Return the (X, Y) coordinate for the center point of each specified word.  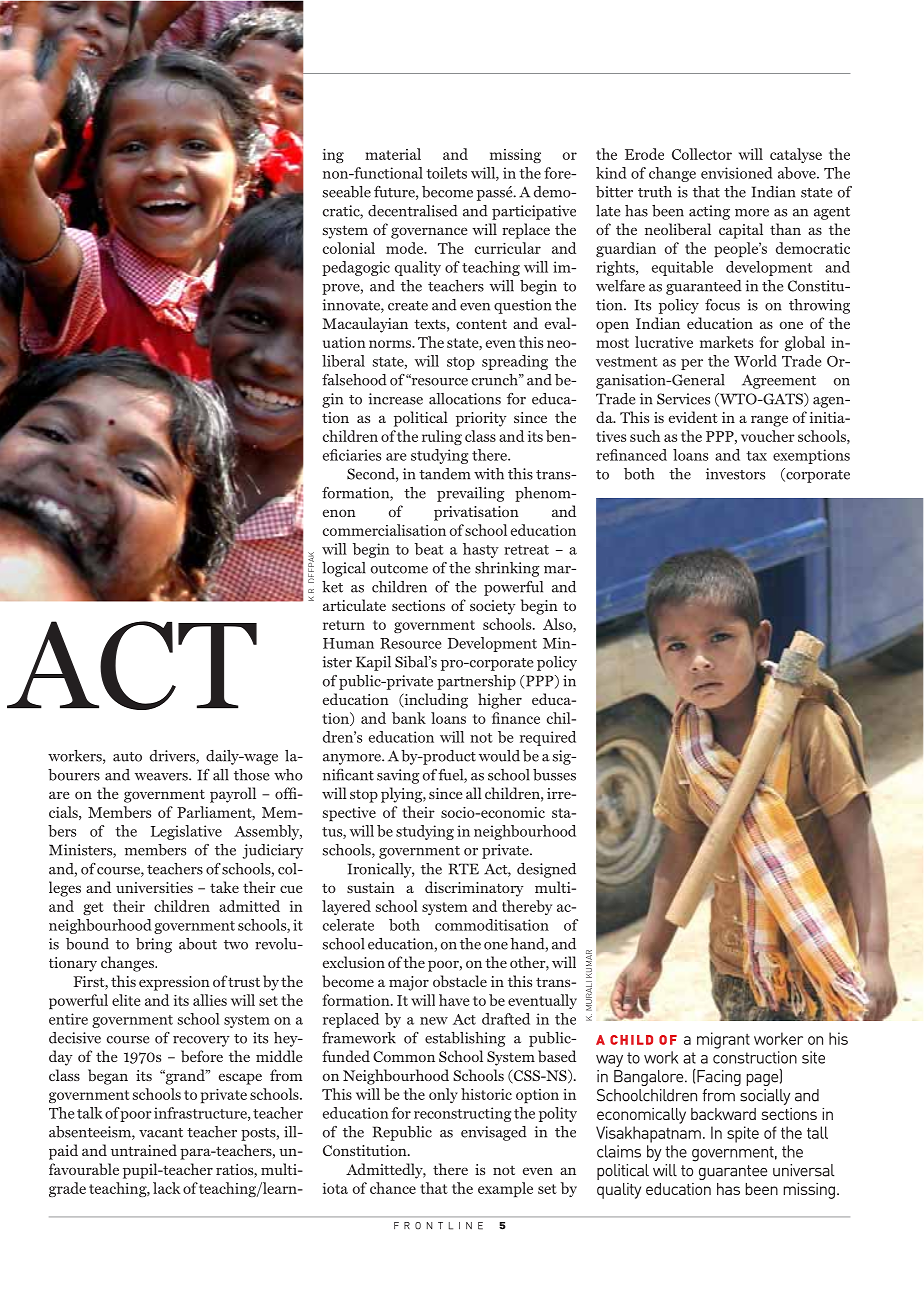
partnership (476, 682)
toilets (446, 173)
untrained (144, 1150)
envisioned (737, 173)
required (548, 738)
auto (127, 757)
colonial (349, 248)
